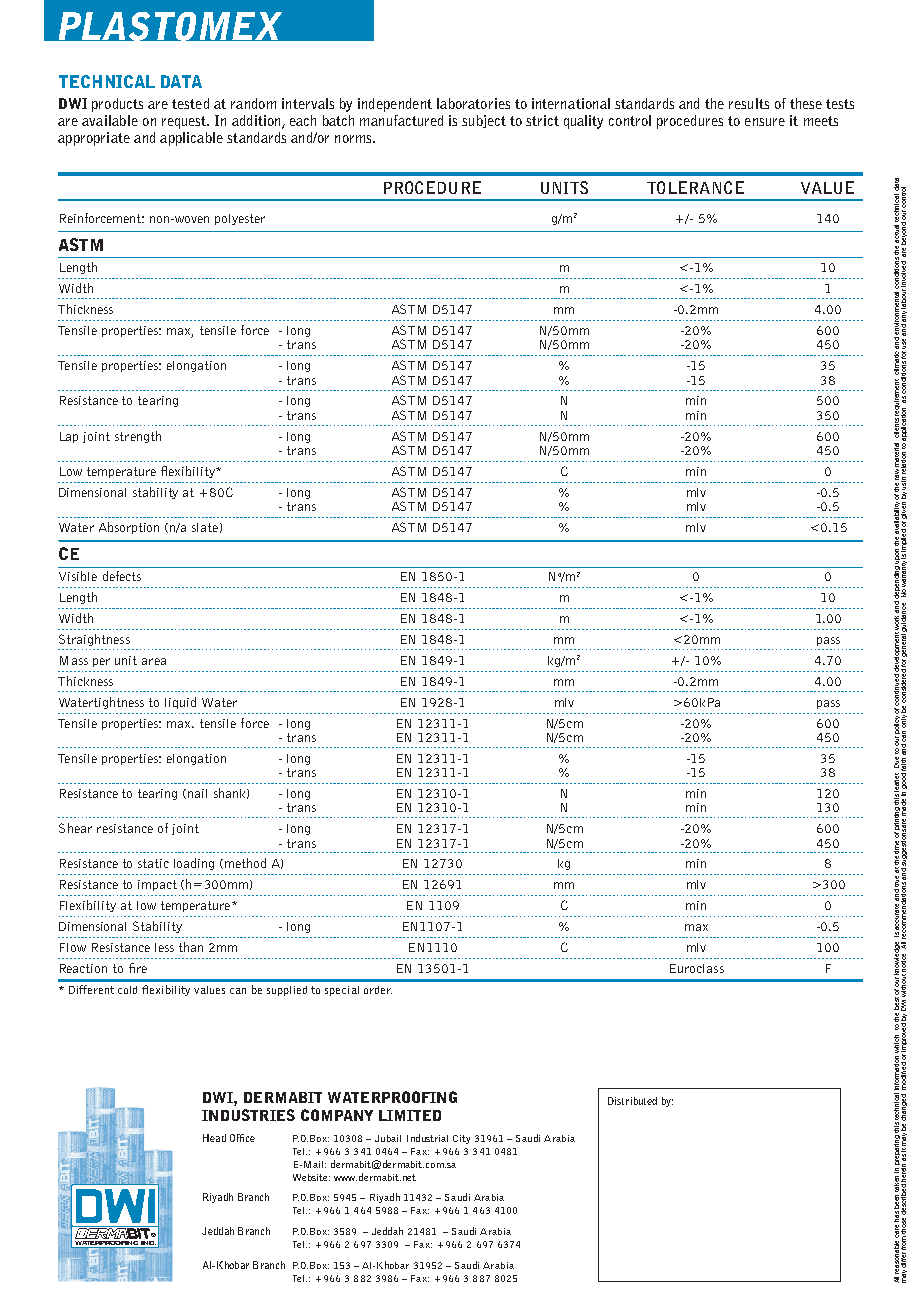 The width and height of the screenshot is (924, 1308). What do you see at coordinates (695, 187) in the screenshot?
I see `tolerance` at bounding box center [695, 187].
